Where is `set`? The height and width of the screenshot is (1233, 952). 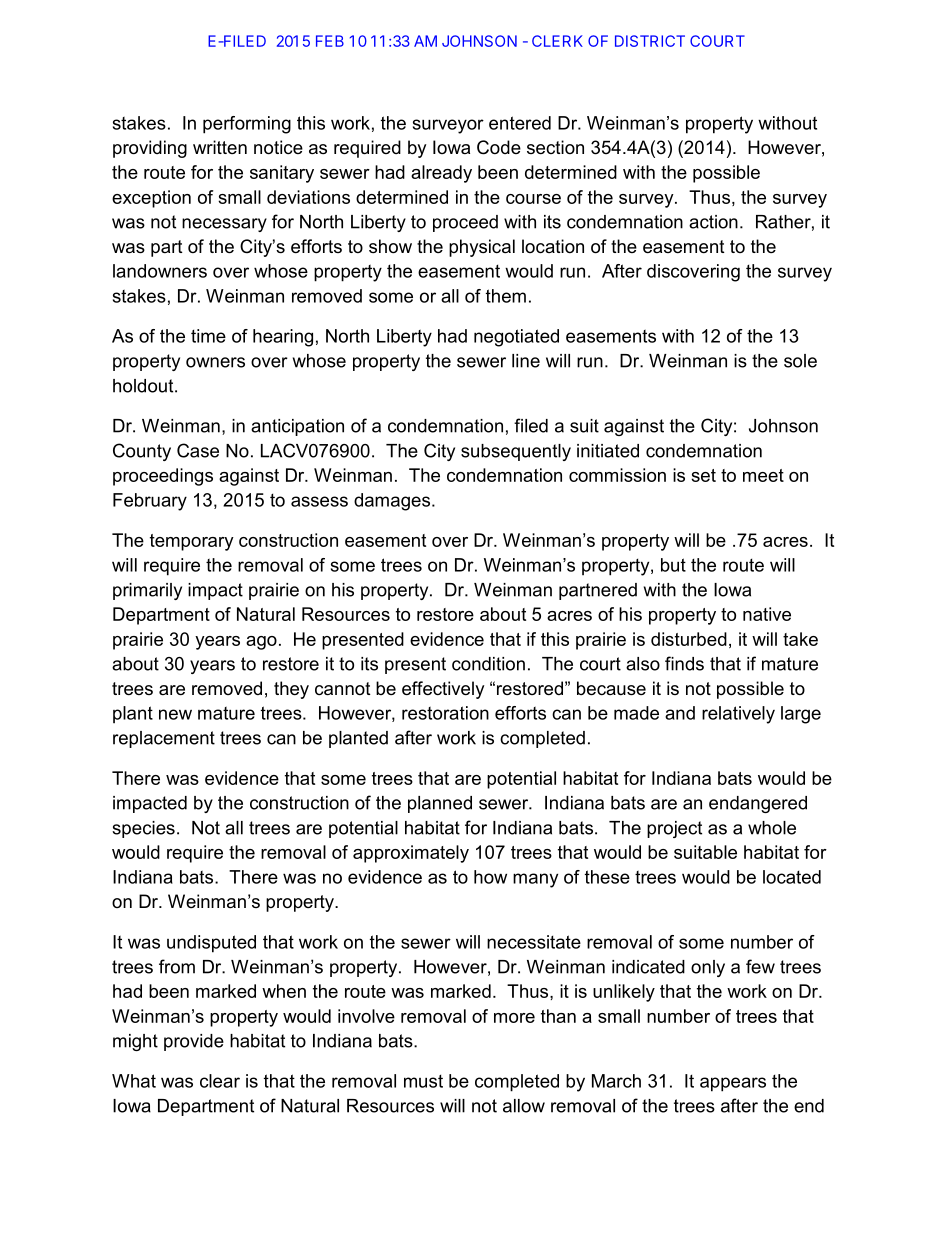
set is located at coordinates (703, 475).
